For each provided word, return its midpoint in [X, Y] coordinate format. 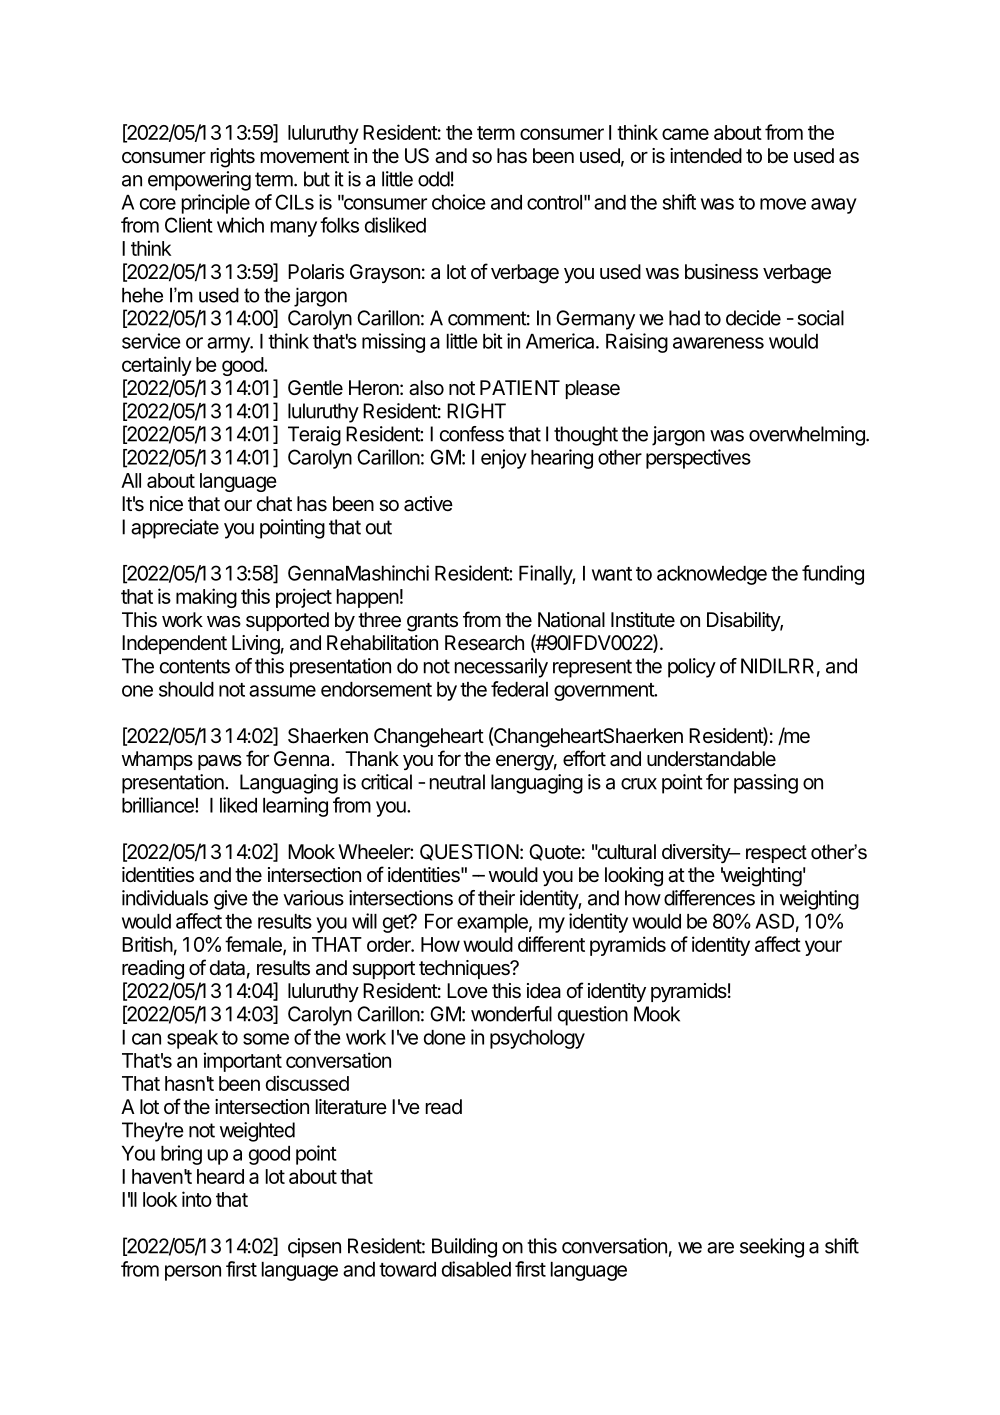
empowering [199, 181]
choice [459, 202]
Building [464, 1248]
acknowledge [712, 575]
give [231, 900]
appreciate [175, 529]
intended [706, 156]
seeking [772, 1248]
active [428, 504]
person [193, 1273]
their [496, 898]
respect [776, 854]
